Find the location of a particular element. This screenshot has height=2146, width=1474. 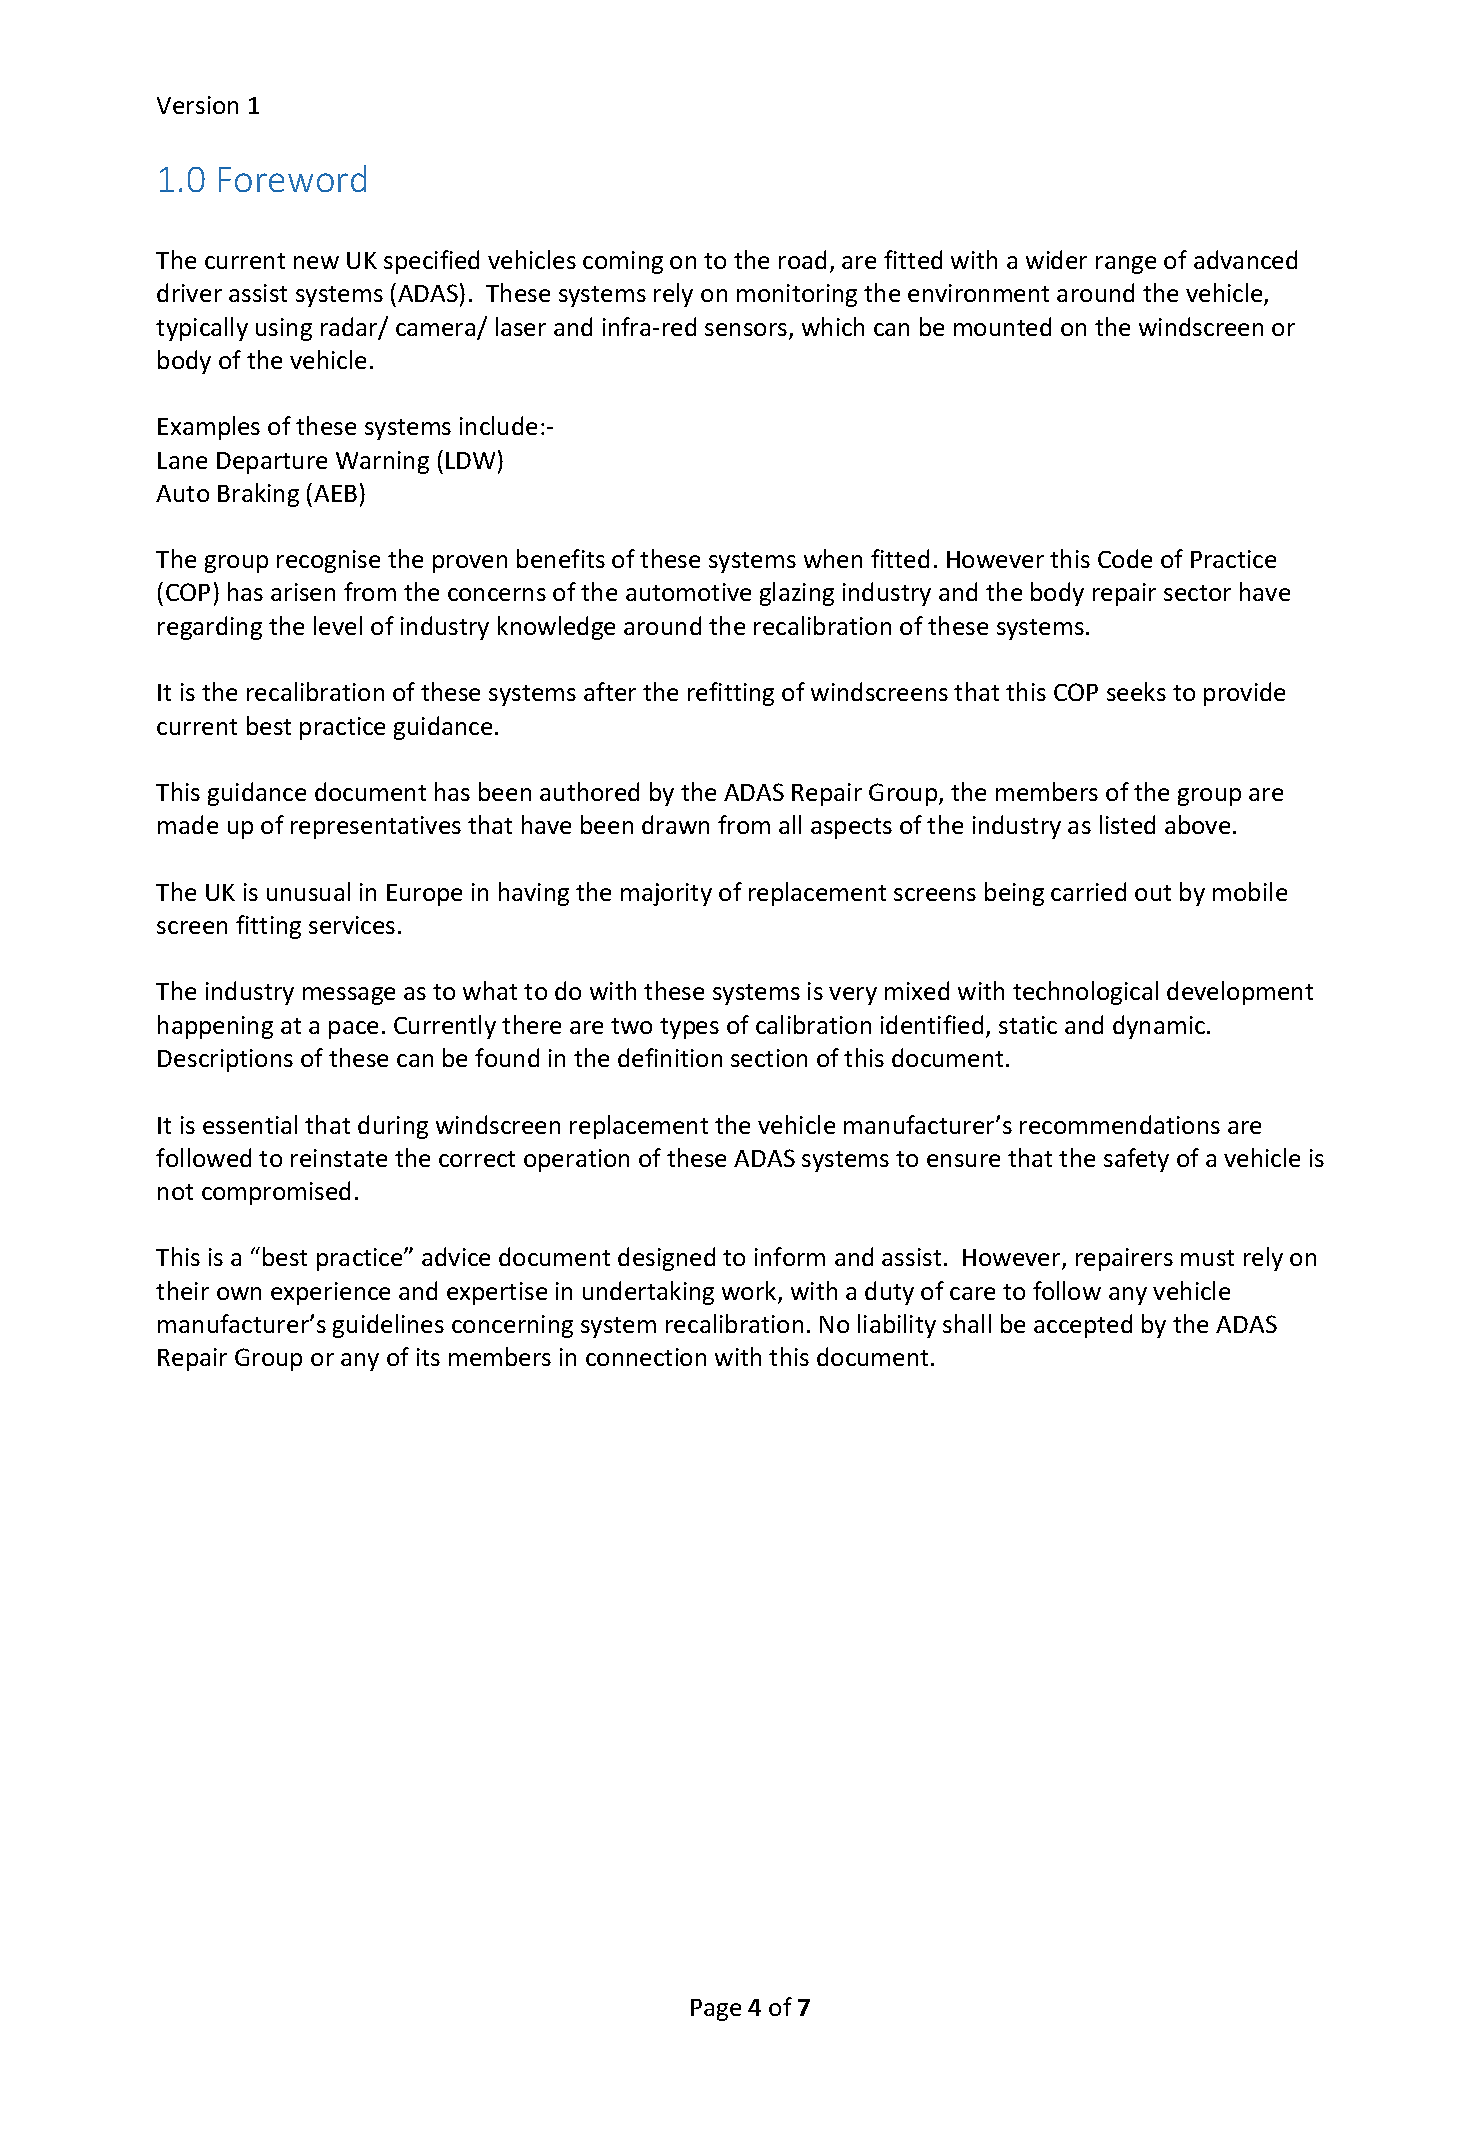

connection is located at coordinates (646, 1357).
